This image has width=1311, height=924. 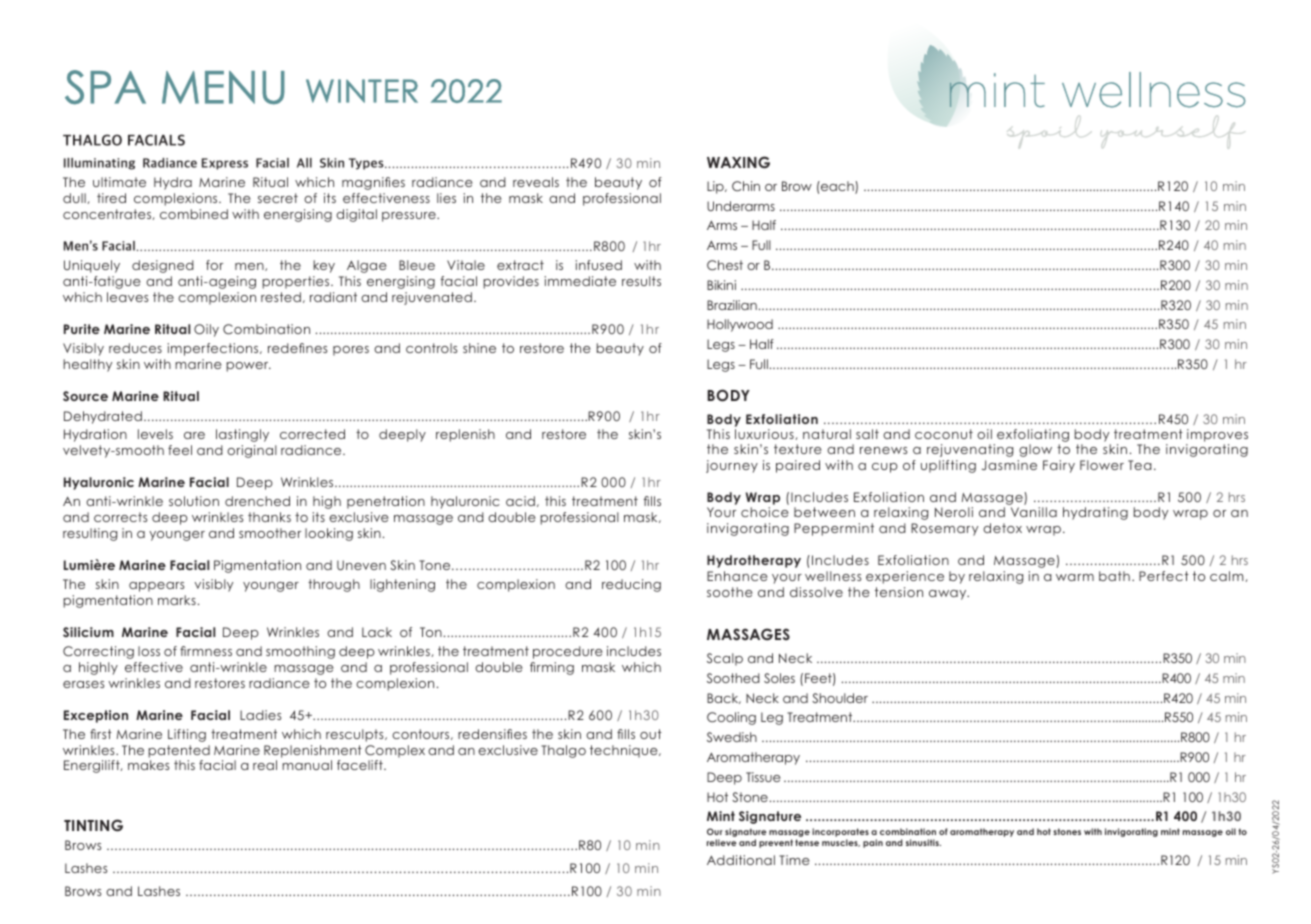 What do you see at coordinates (1102, 465) in the image?
I see `Flower` at bounding box center [1102, 465].
